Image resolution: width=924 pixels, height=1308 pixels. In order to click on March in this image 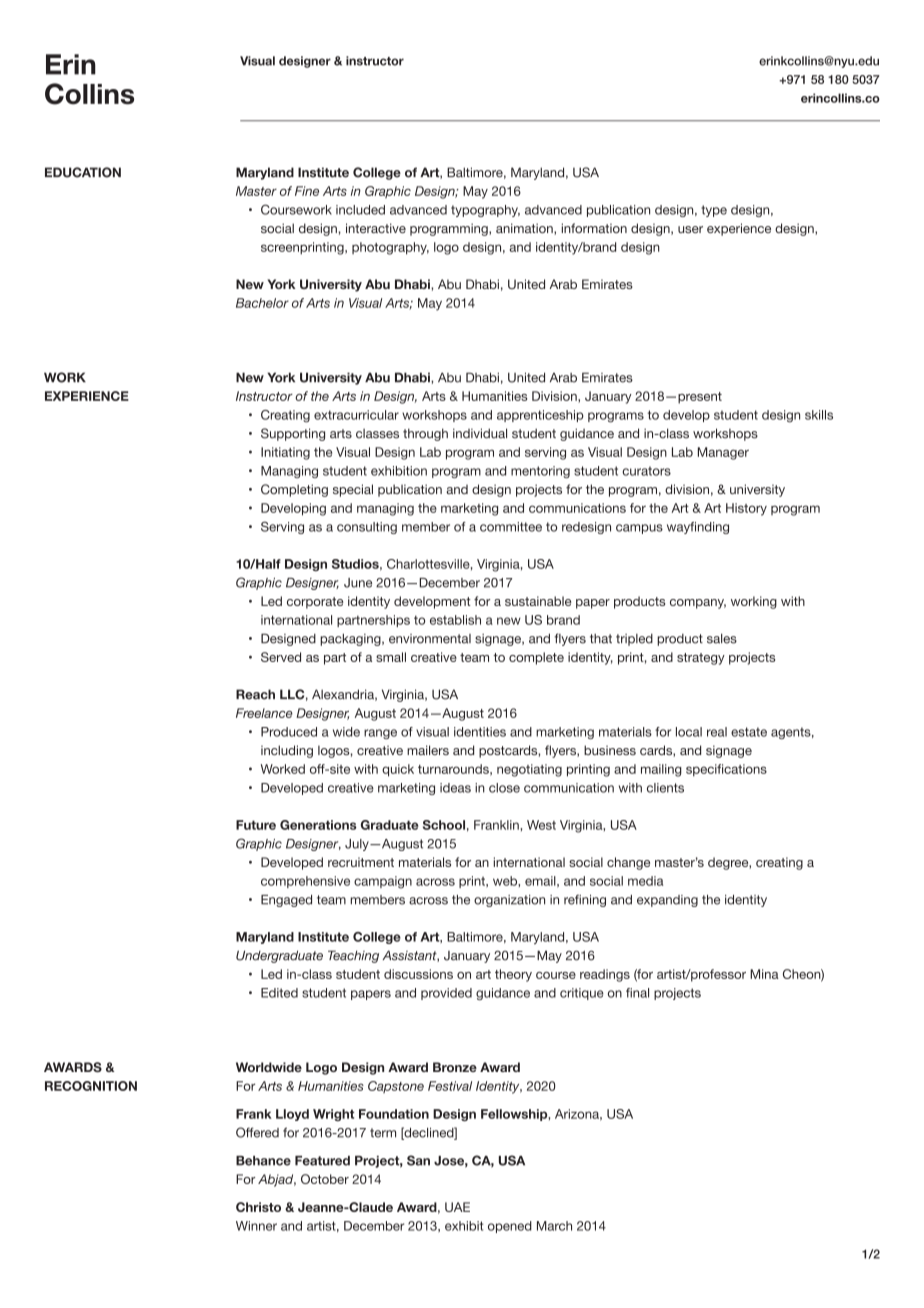, I will do `click(554, 1226)`.
